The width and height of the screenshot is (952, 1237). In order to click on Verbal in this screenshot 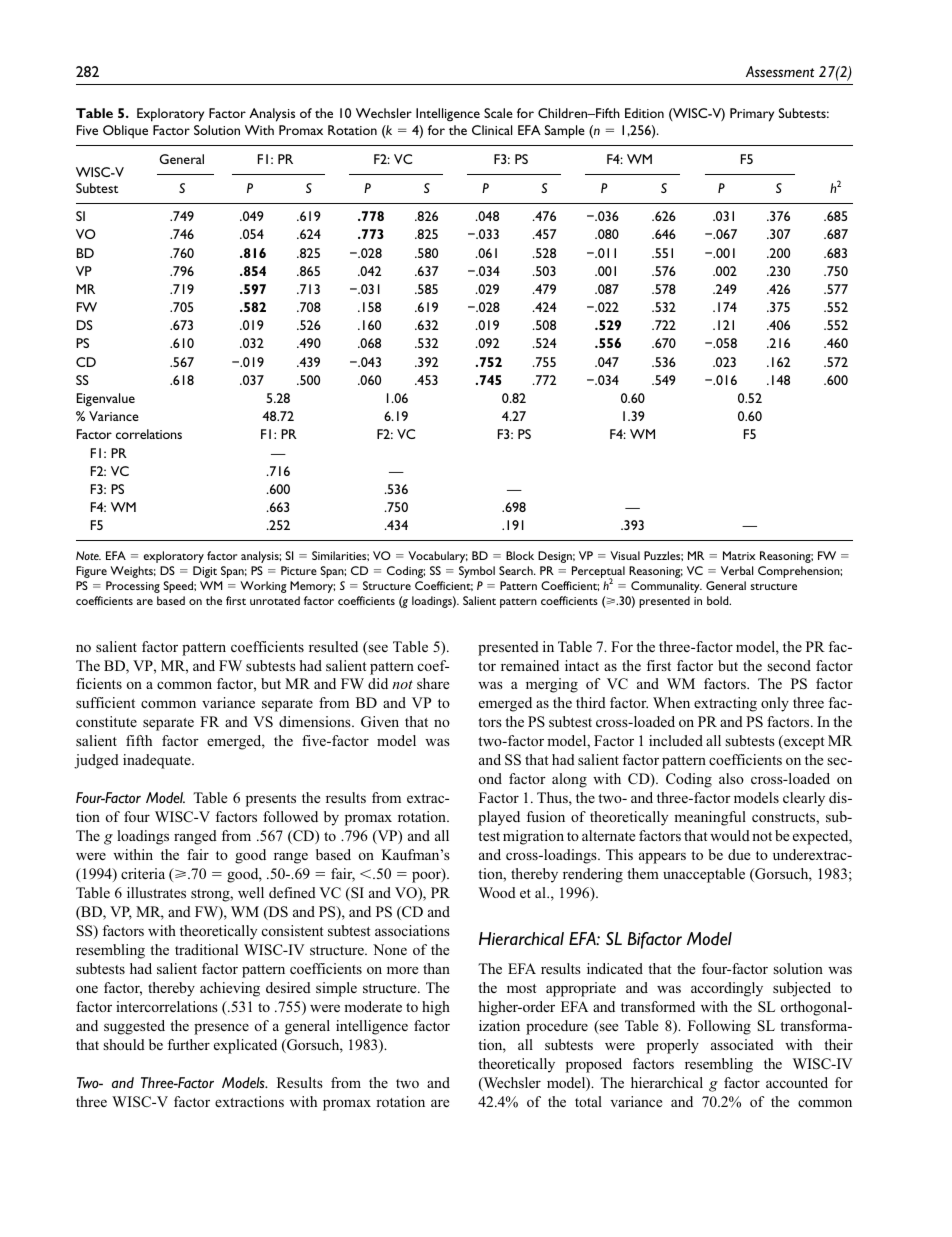, I will do `click(737, 570)`.
